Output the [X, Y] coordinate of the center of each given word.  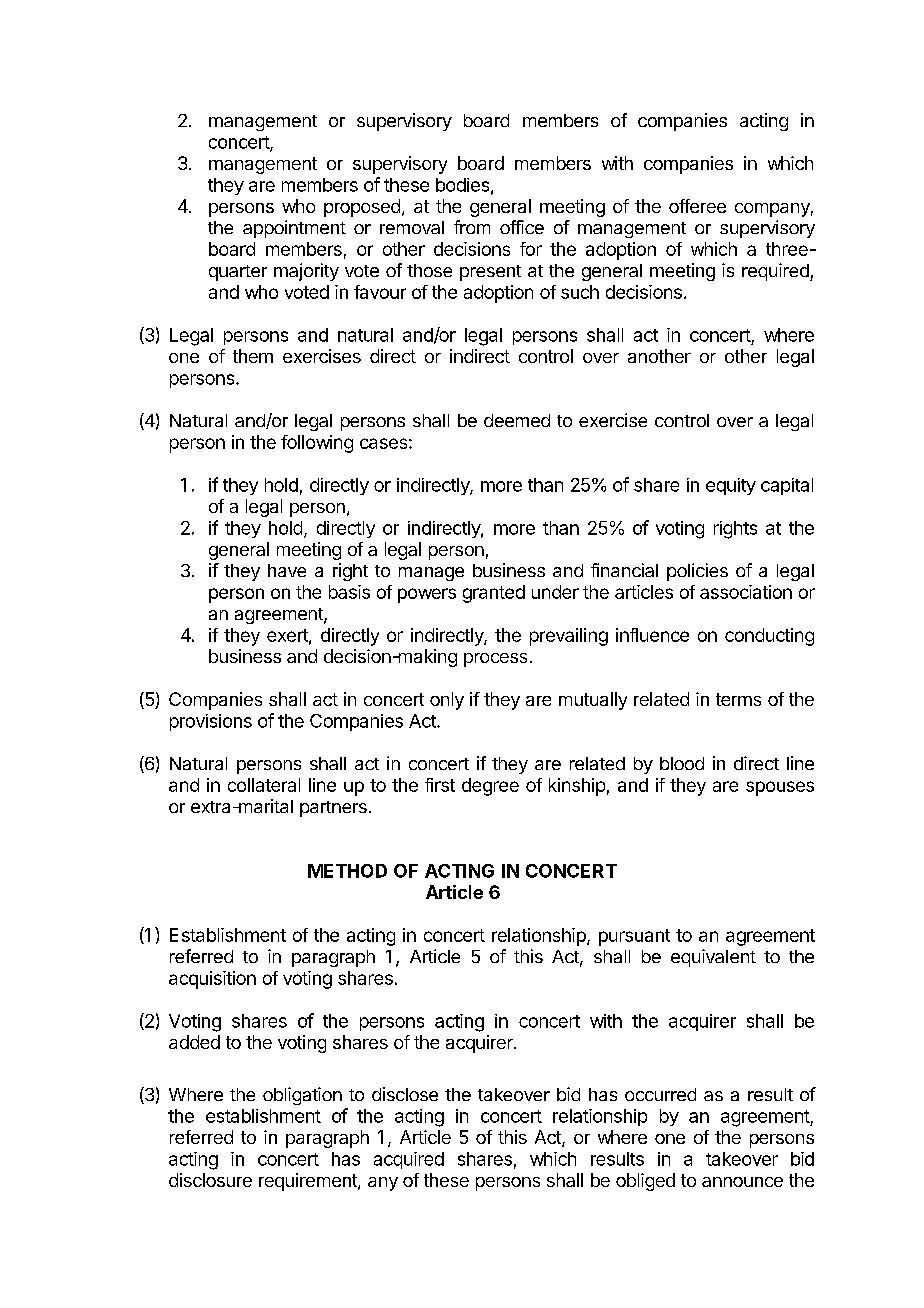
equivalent [713, 958]
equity [731, 486]
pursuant [634, 937]
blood [682, 763]
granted [494, 594]
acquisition [212, 980]
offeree [697, 206]
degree [490, 787]
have [287, 570]
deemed [517, 420]
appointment [294, 229]
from [472, 227]
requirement [309, 1182]
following [317, 444]
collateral [264, 785]
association [746, 592]
